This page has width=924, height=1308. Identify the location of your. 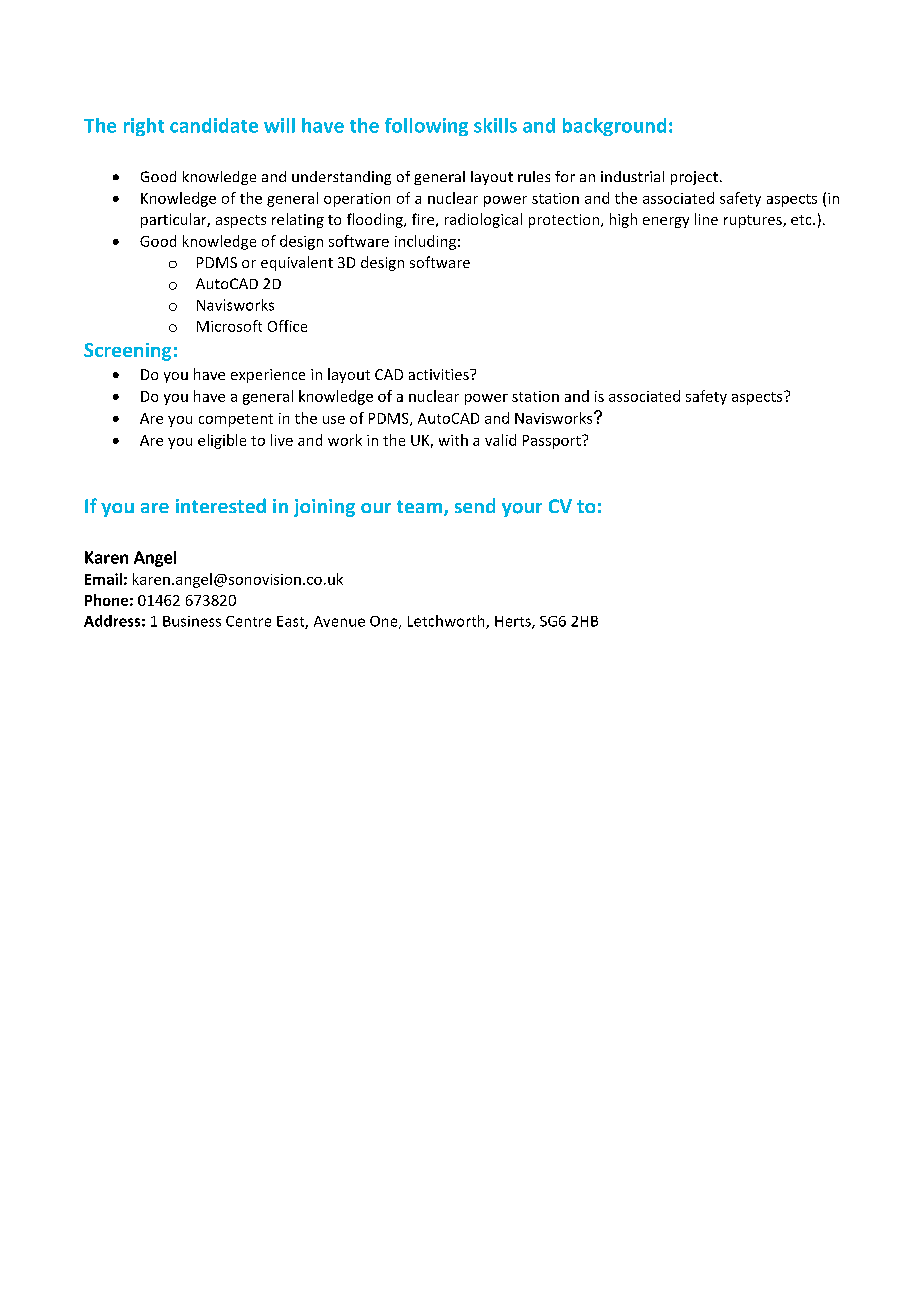
(522, 510).
